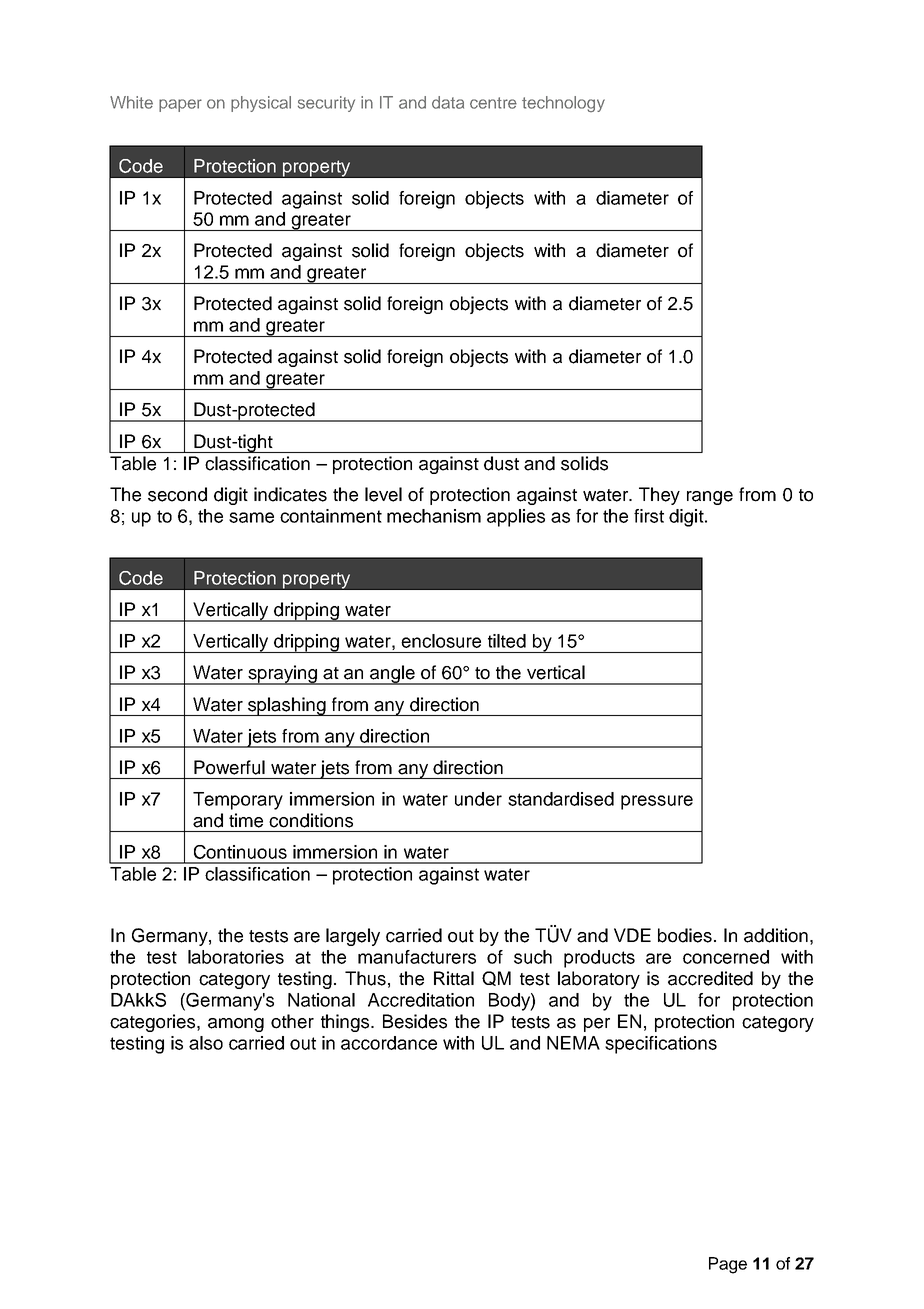 The image size is (924, 1309). What do you see at coordinates (180, 105) in the page?
I see `paper` at bounding box center [180, 105].
